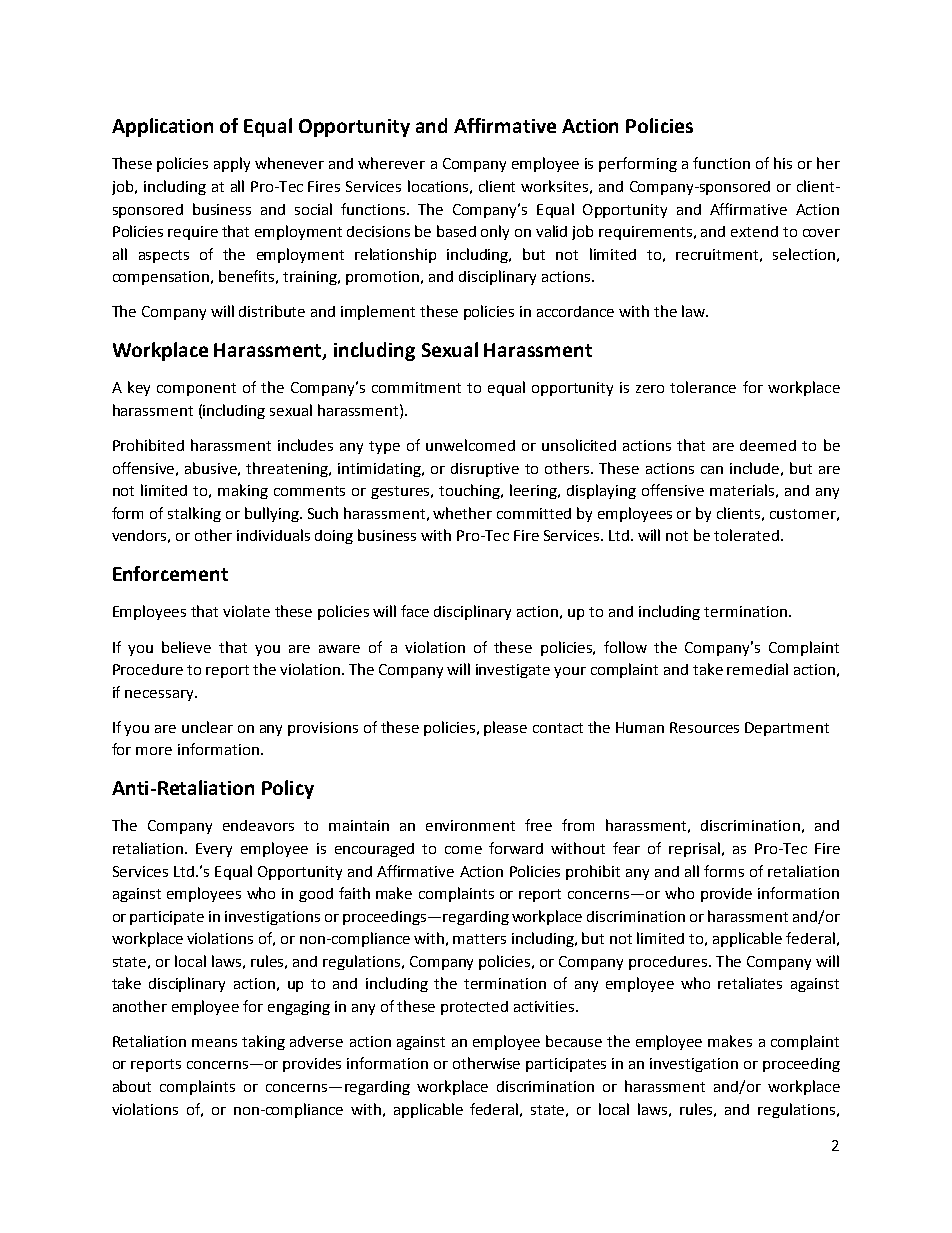  What do you see at coordinates (704, 727) in the screenshot?
I see `Resources` at bounding box center [704, 727].
